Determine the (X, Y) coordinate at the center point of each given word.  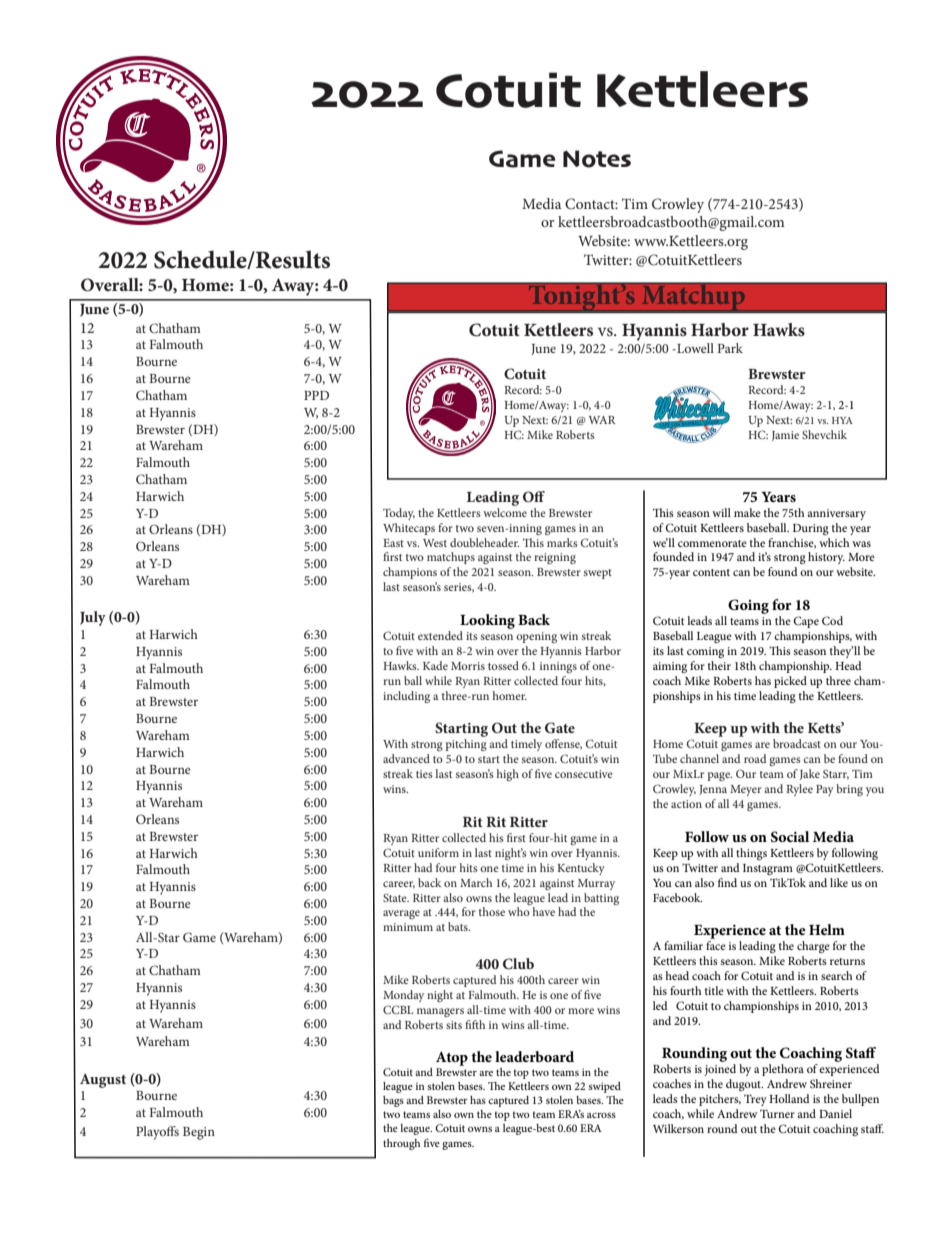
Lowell (694, 348)
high (508, 775)
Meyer (746, 790)
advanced (406, 758)
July (93, 618)
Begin (199, 1133)
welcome (505, 511)
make (747, 512)
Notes (597, 159)
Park (730, 348)
